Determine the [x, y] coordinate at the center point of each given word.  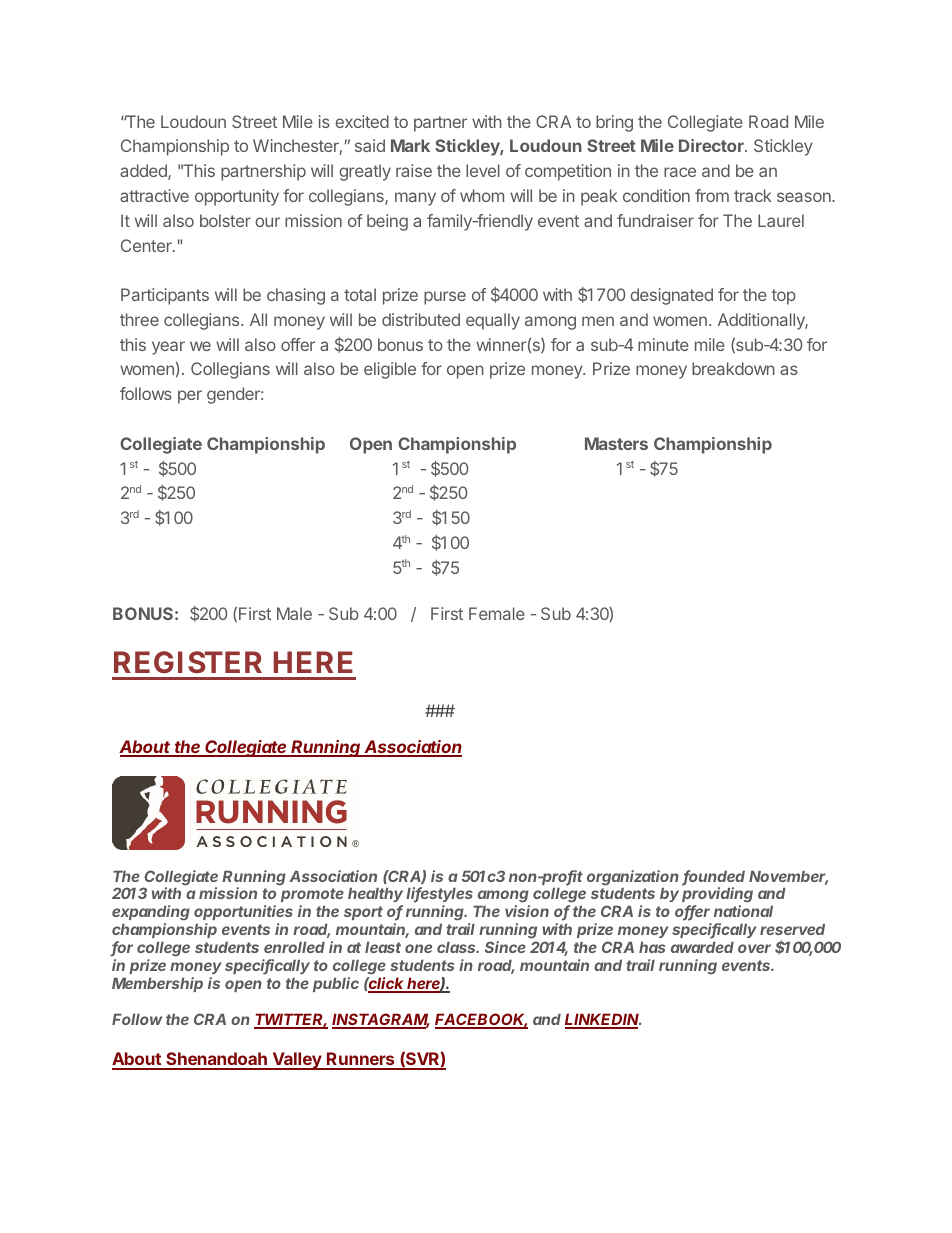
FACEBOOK [481, 1020]
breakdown [733, 368]
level [483, 170]
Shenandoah [216, 1060]
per [190, 397]
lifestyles [439, 896]
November [788, 878]
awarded [702, 947]
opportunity [237, 197]
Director [712, 145]
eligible [390, 370]
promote [312, 897]
